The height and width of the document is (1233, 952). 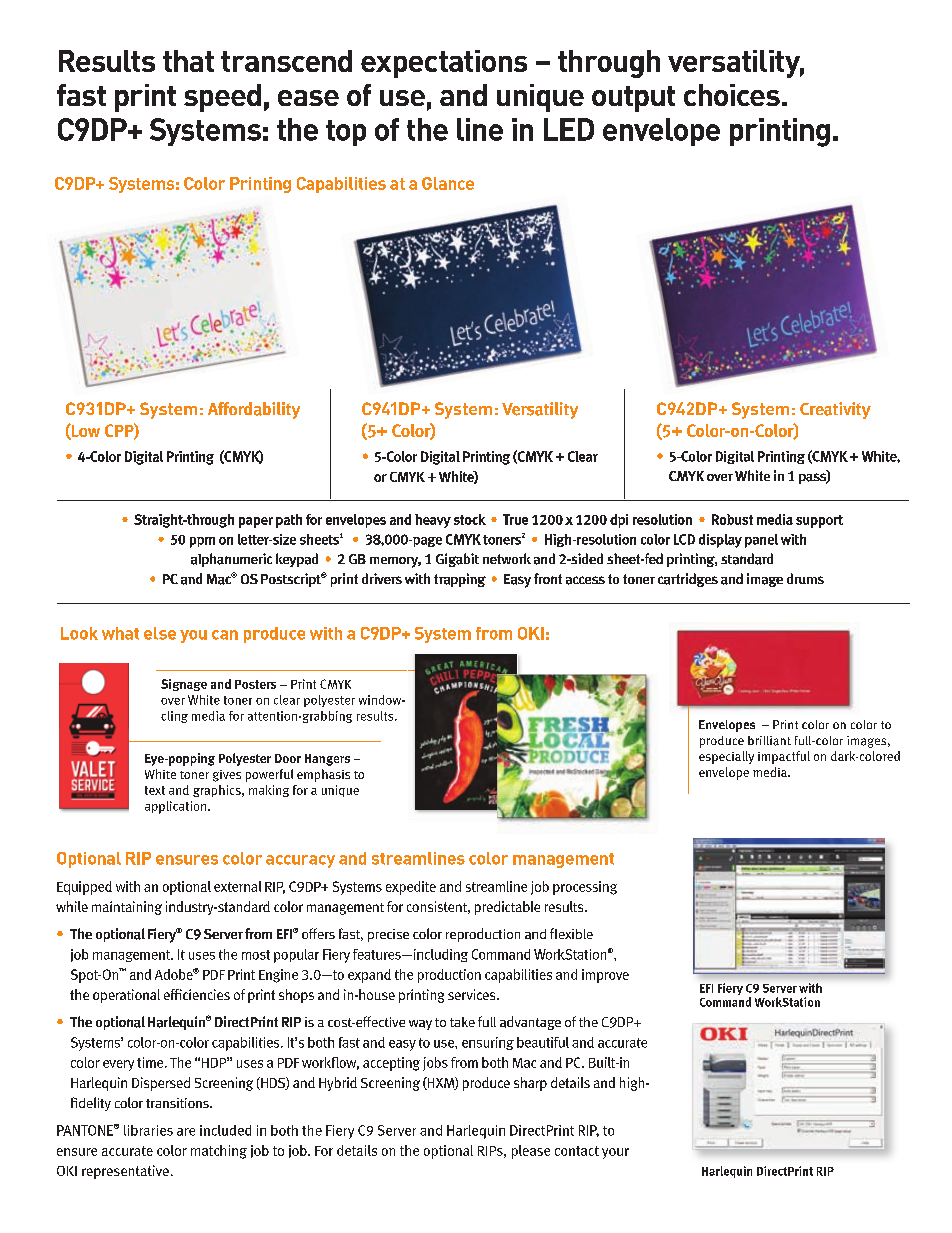 I want to click on expectations, so click(x=444, y=64).
